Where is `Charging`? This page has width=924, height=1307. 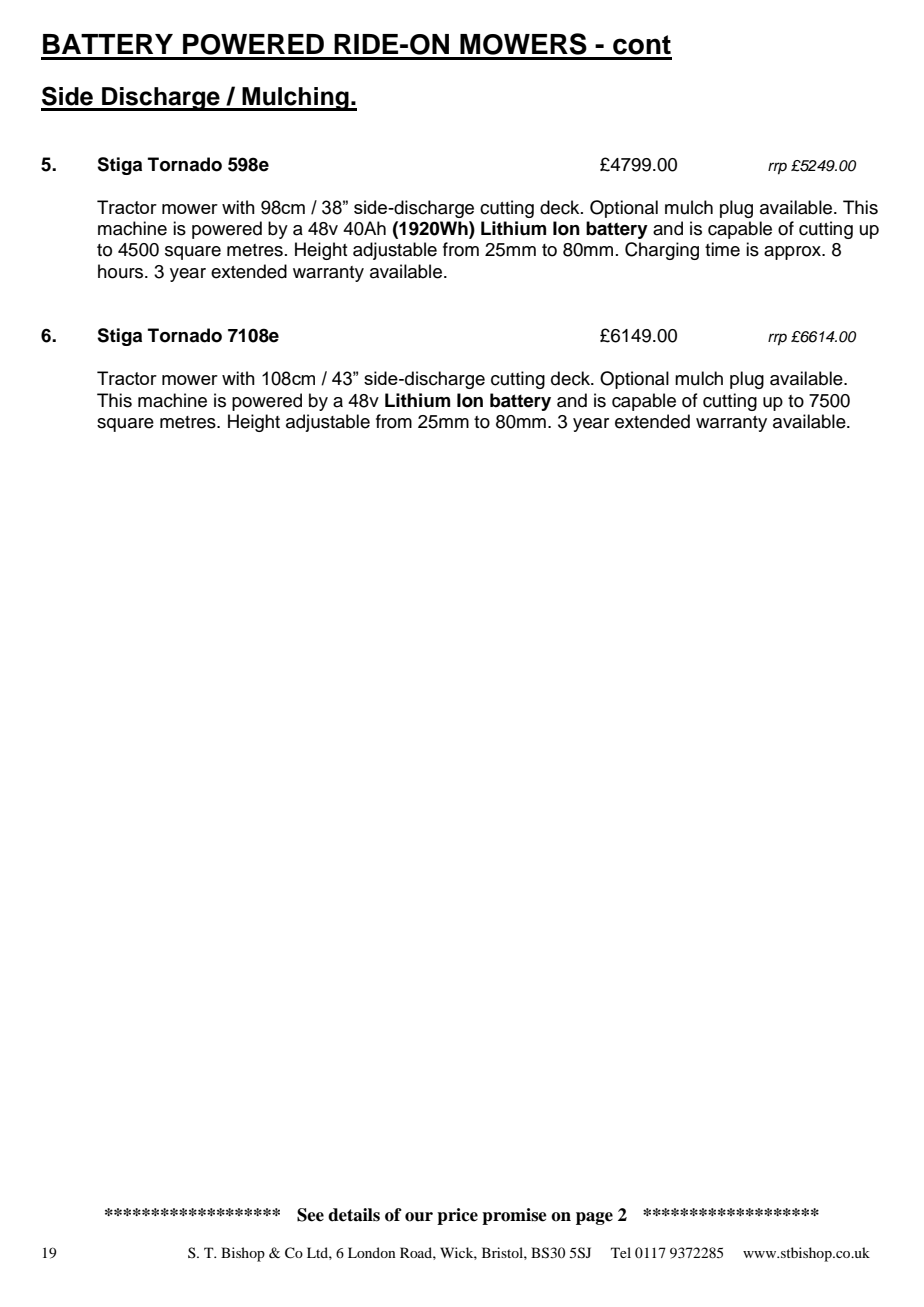 Charging is located at coordinates (662, 251).
